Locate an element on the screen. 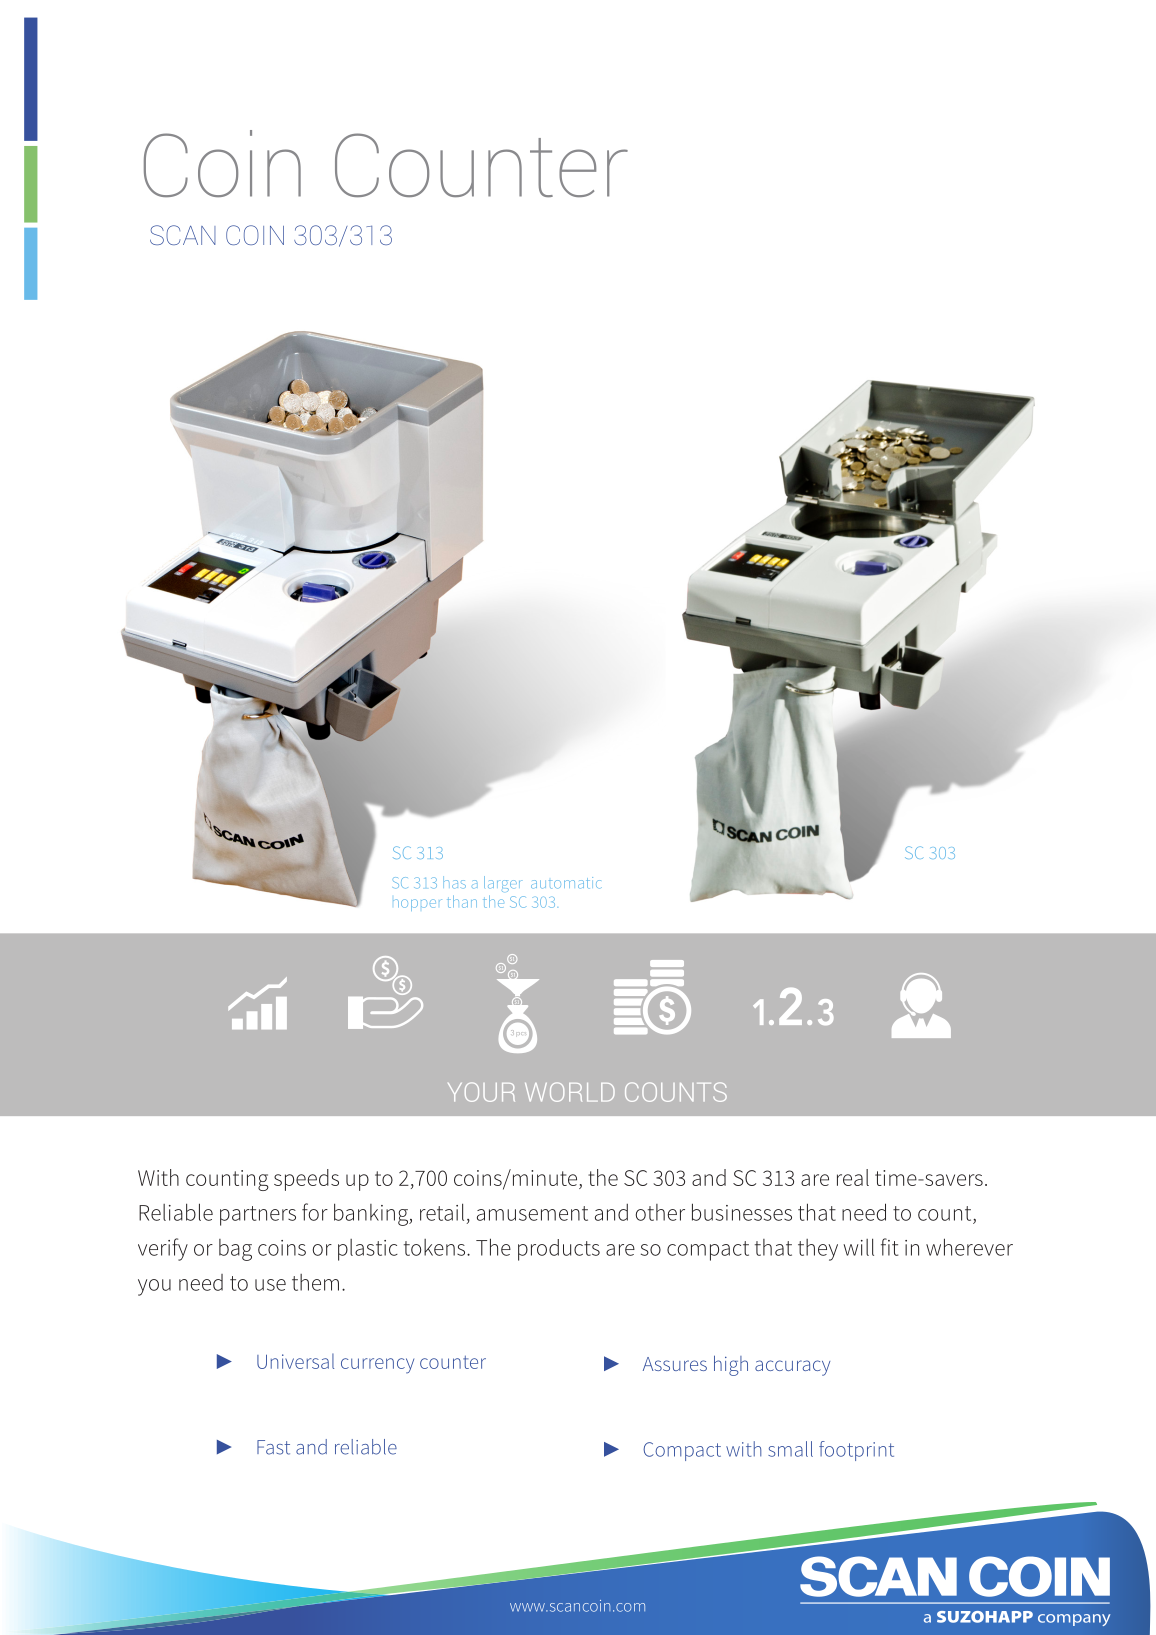 The image size is (1156, 1635). Assures is located at coordinates (675, 1364).
